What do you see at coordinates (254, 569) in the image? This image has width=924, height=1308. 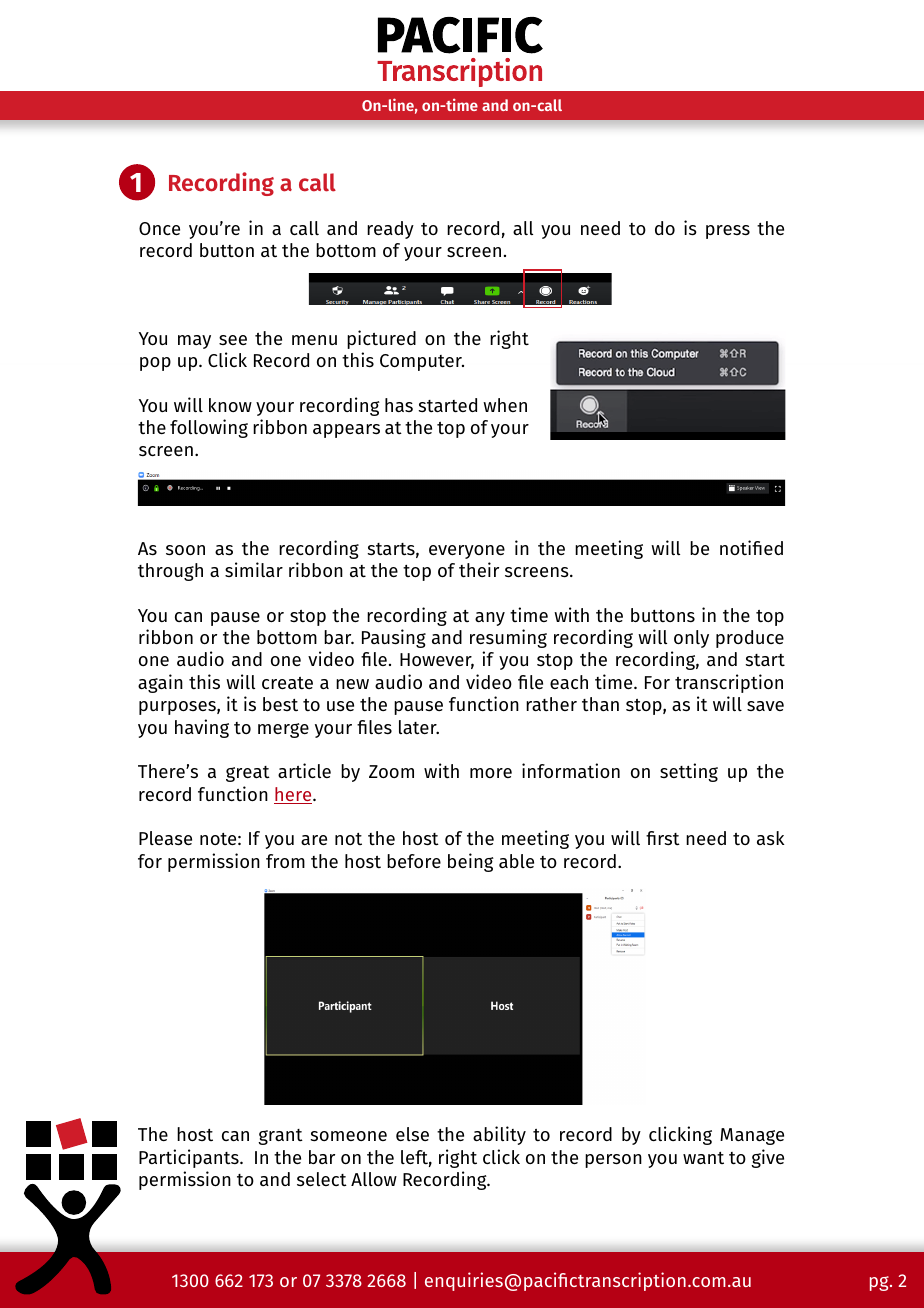 I see `similar` at bounding box center [254, 569].
